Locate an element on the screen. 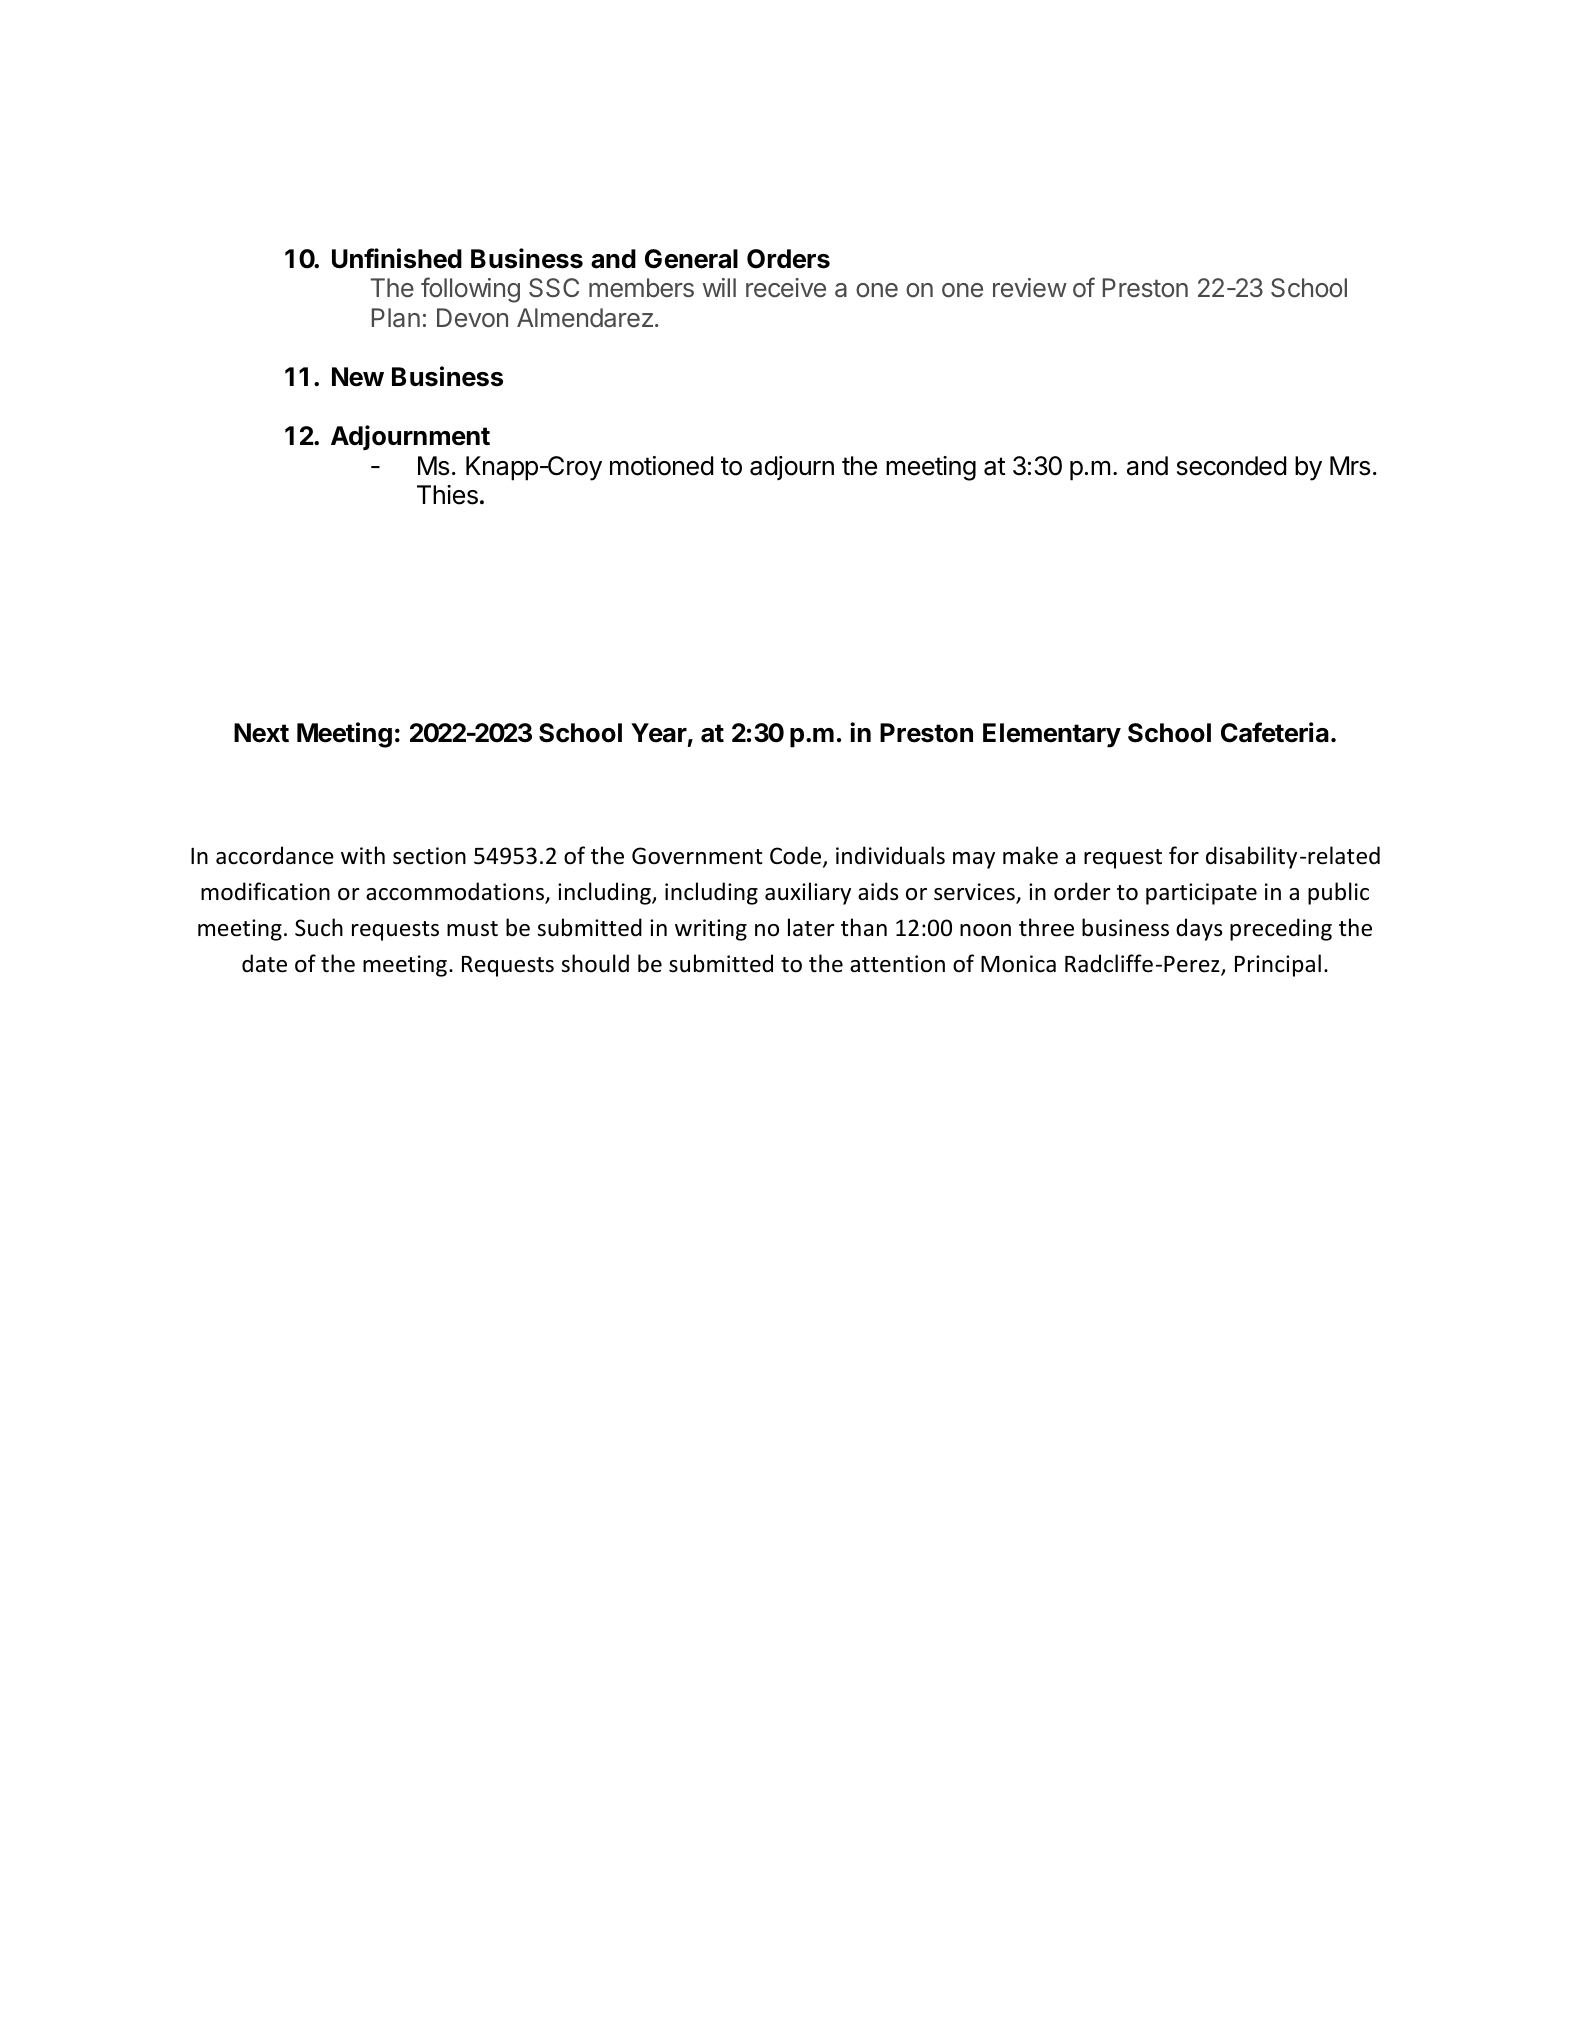 Image resolution: width=1571 pixels, height=2033 pixels. days is located at coordinates (1199, 929).
